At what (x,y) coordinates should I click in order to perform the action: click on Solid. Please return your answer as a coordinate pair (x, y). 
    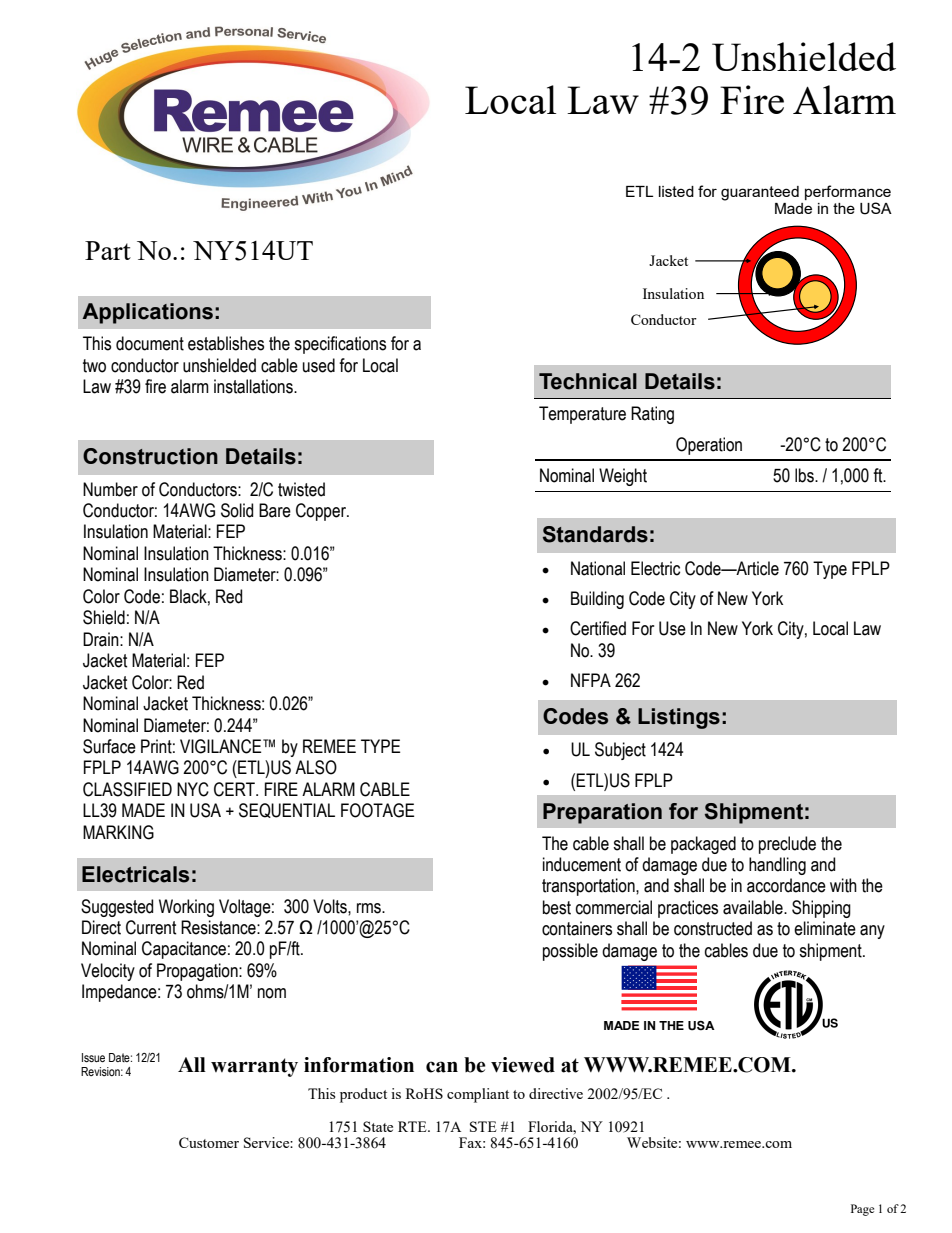
    Looking at the image, I should click on (237, 510).
